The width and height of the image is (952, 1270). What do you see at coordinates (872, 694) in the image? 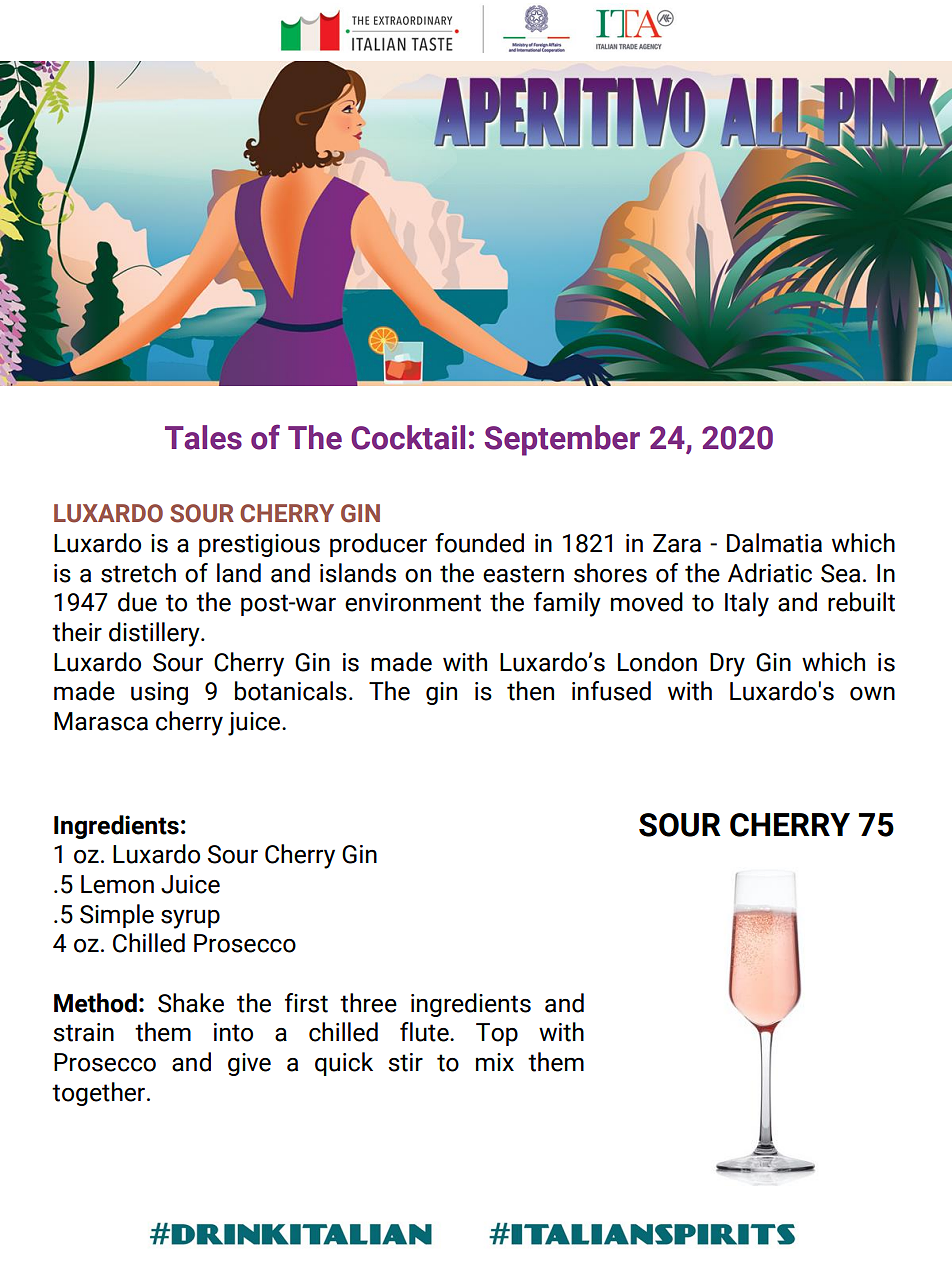
I see `own` at bounding box center [872, 694].
